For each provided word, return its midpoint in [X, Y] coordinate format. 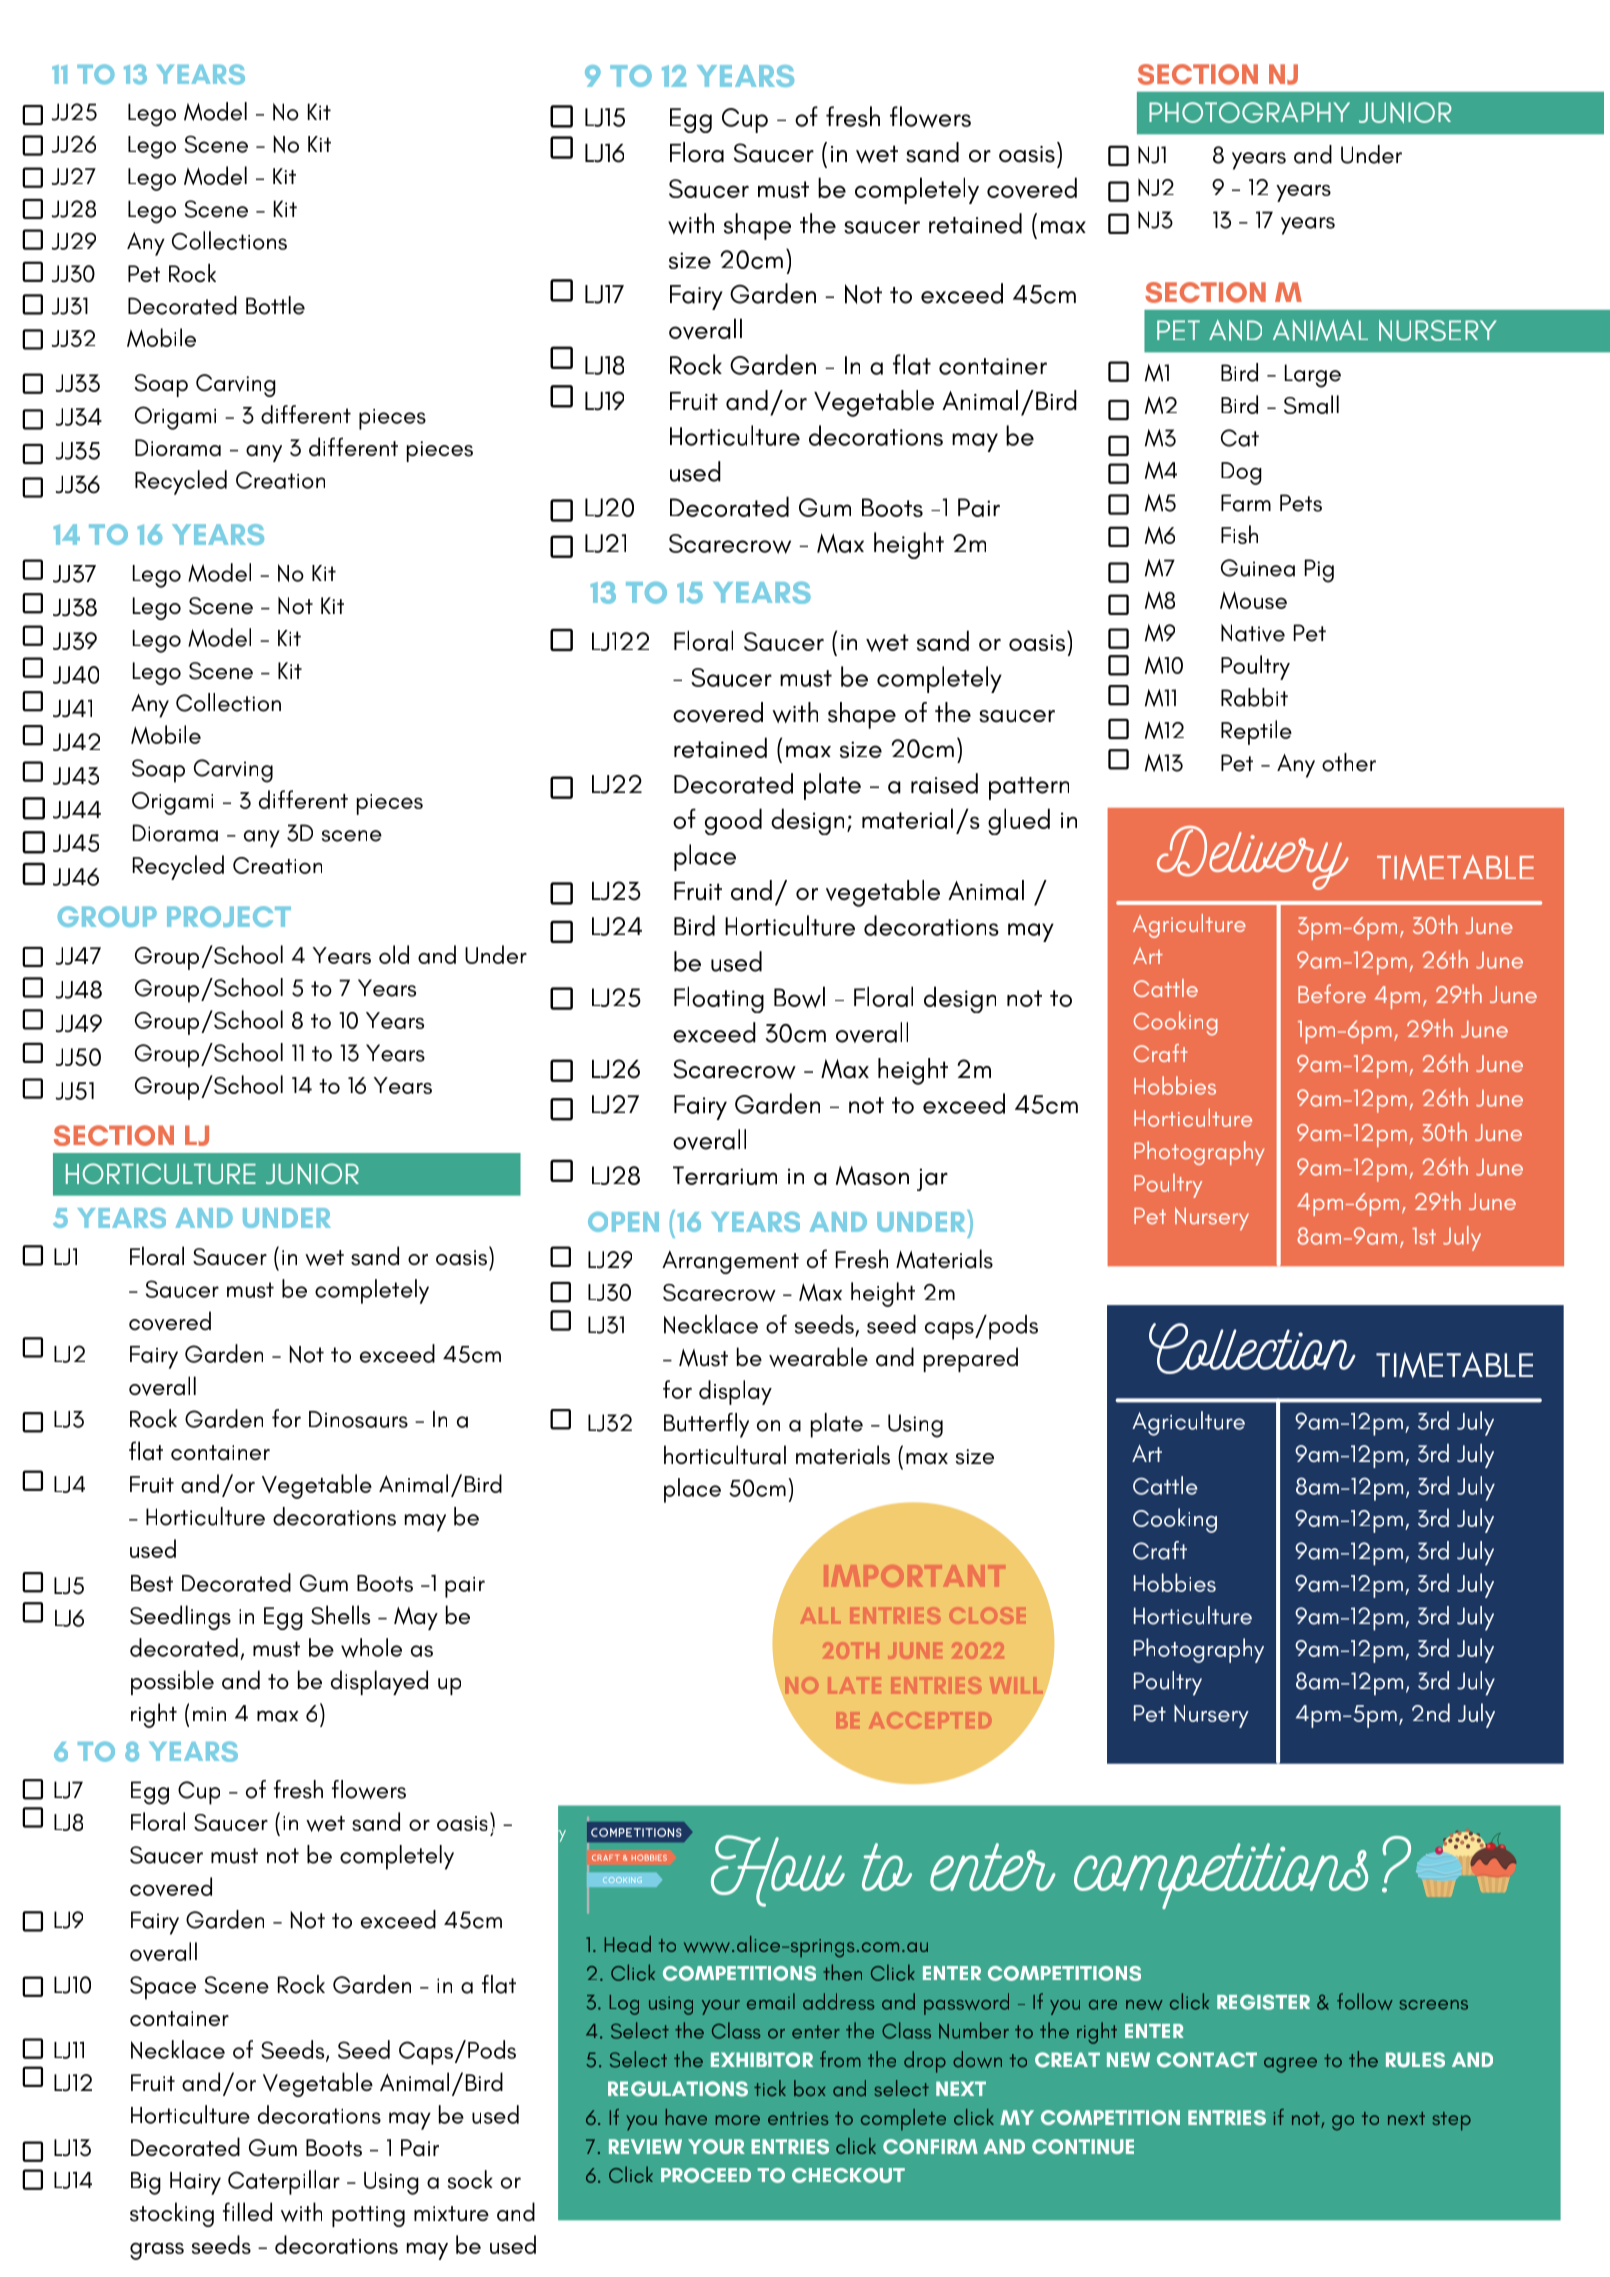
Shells [340, 1615]
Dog [1241, 473]
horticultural [725, 1455]
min [209, 1714]
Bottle [275, 305]
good [733, 821]
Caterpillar [284, 2182]
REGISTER [1263, 2002]
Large [1313, 376]
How [778, 1871]
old [394, 954]
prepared [971, 1359]
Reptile [1256, 732]
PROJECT [229, 916]
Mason [872, 1175]
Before [1332, 993]
